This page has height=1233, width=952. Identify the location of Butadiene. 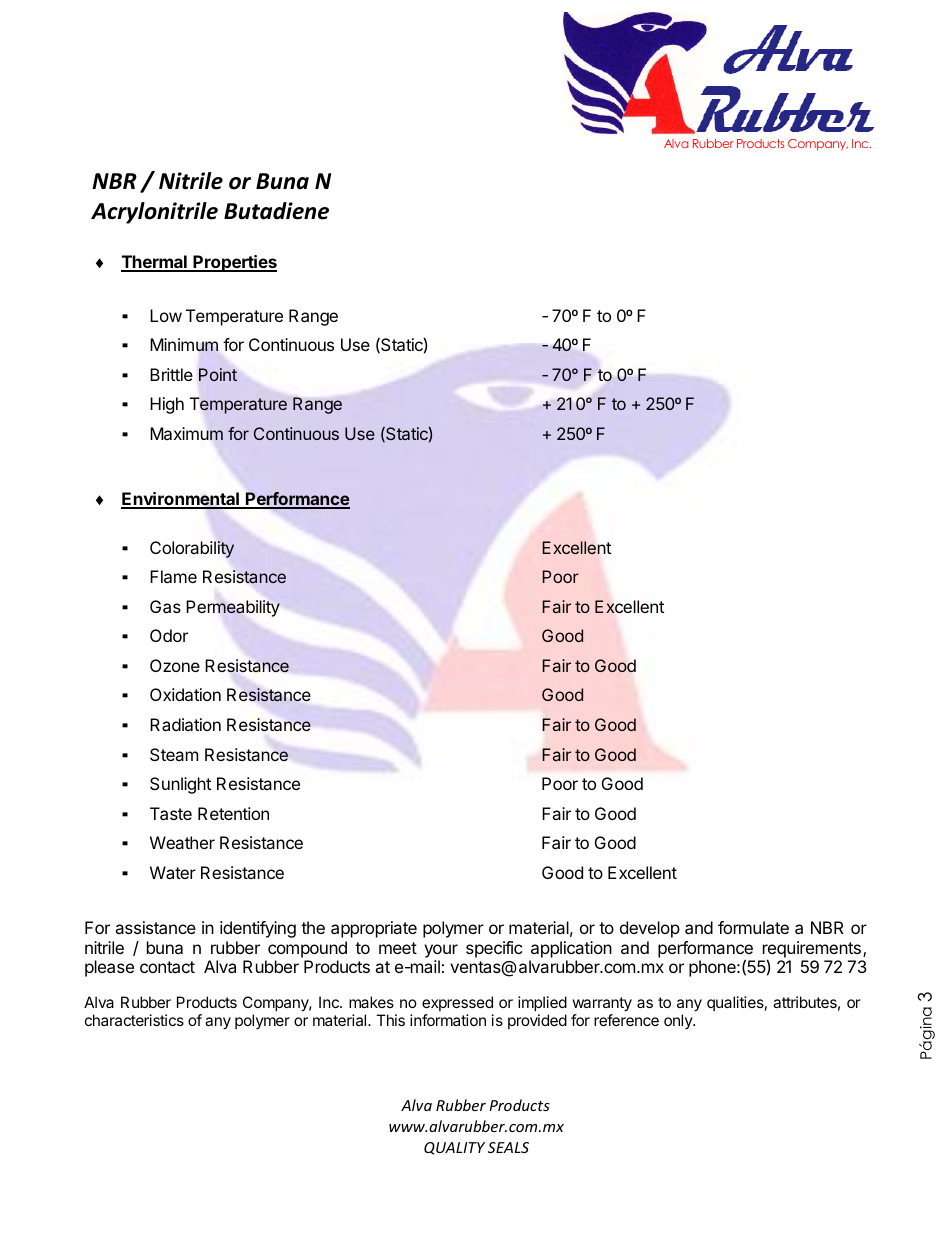
(276, 211).
